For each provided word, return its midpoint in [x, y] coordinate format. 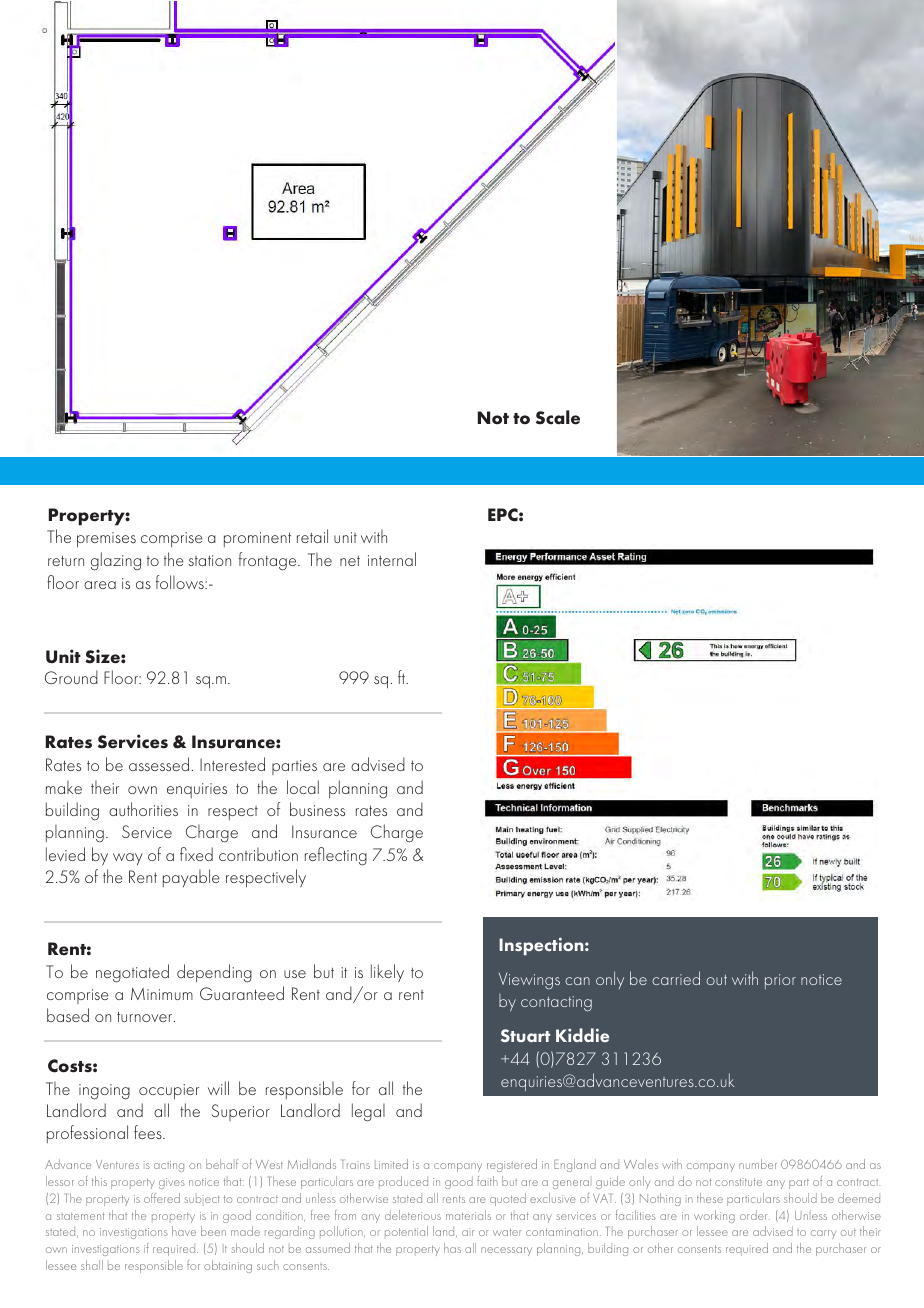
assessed [159, 764]
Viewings [529, 981]
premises [106, 539]
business [317, 809]
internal [392, 559]
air [468, 1232]
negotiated [132, 973]
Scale [558, 417]
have [184, 1231]
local [303, 787]
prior [780, 981]
